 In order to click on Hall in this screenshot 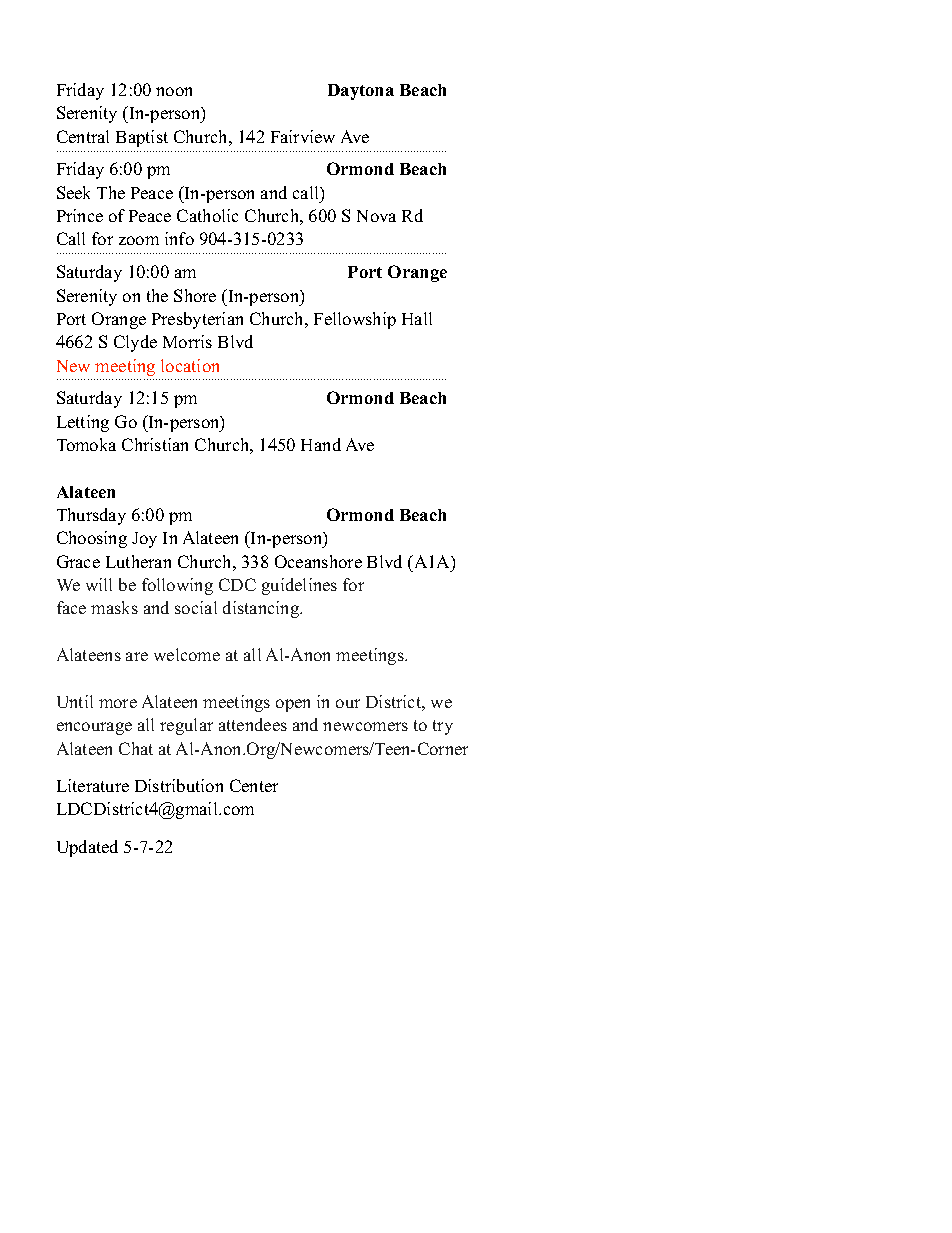, I will do `click(417, 318)`.
